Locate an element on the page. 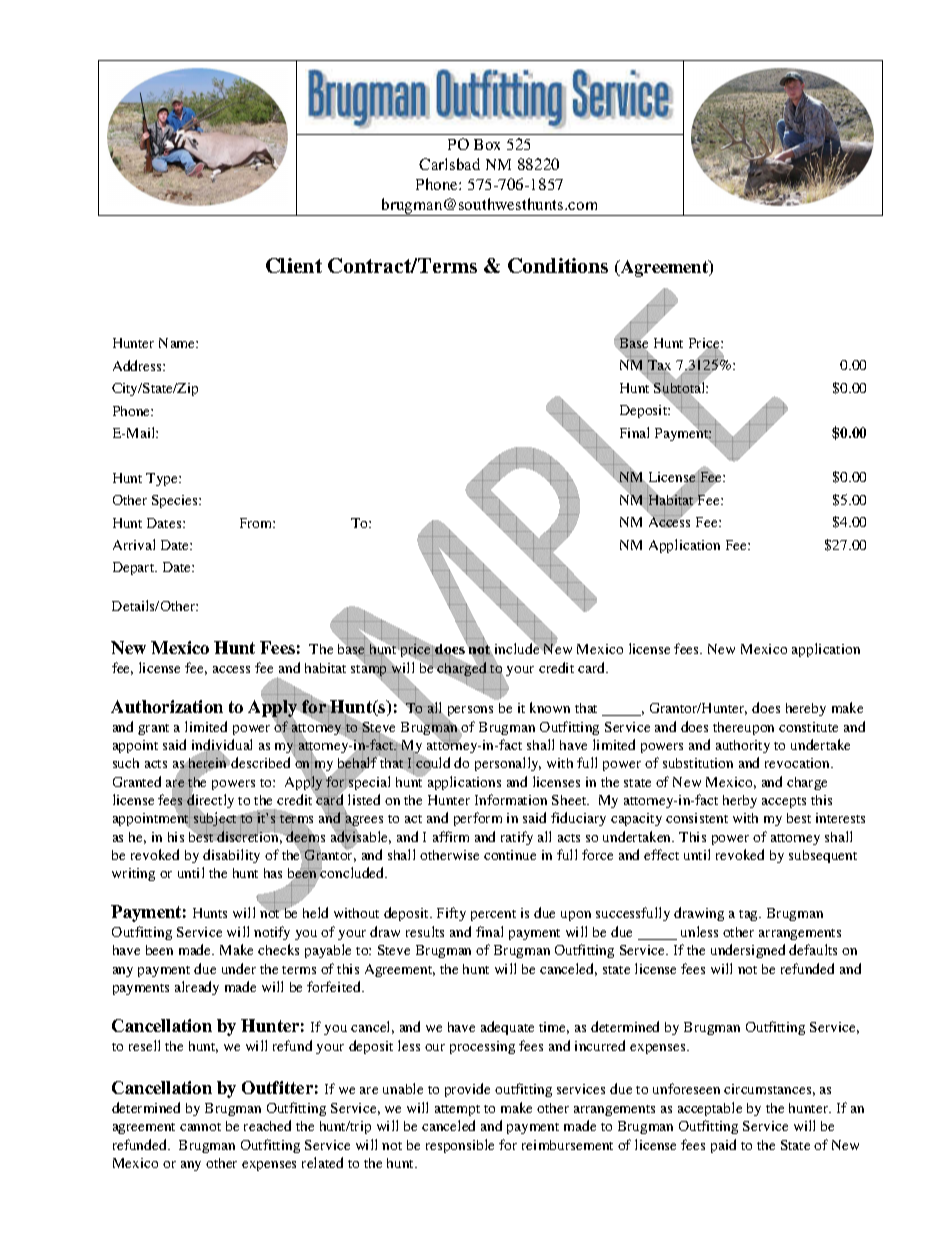 This page has width=952, height=1233. Client is located at coordinates (294, 265).
